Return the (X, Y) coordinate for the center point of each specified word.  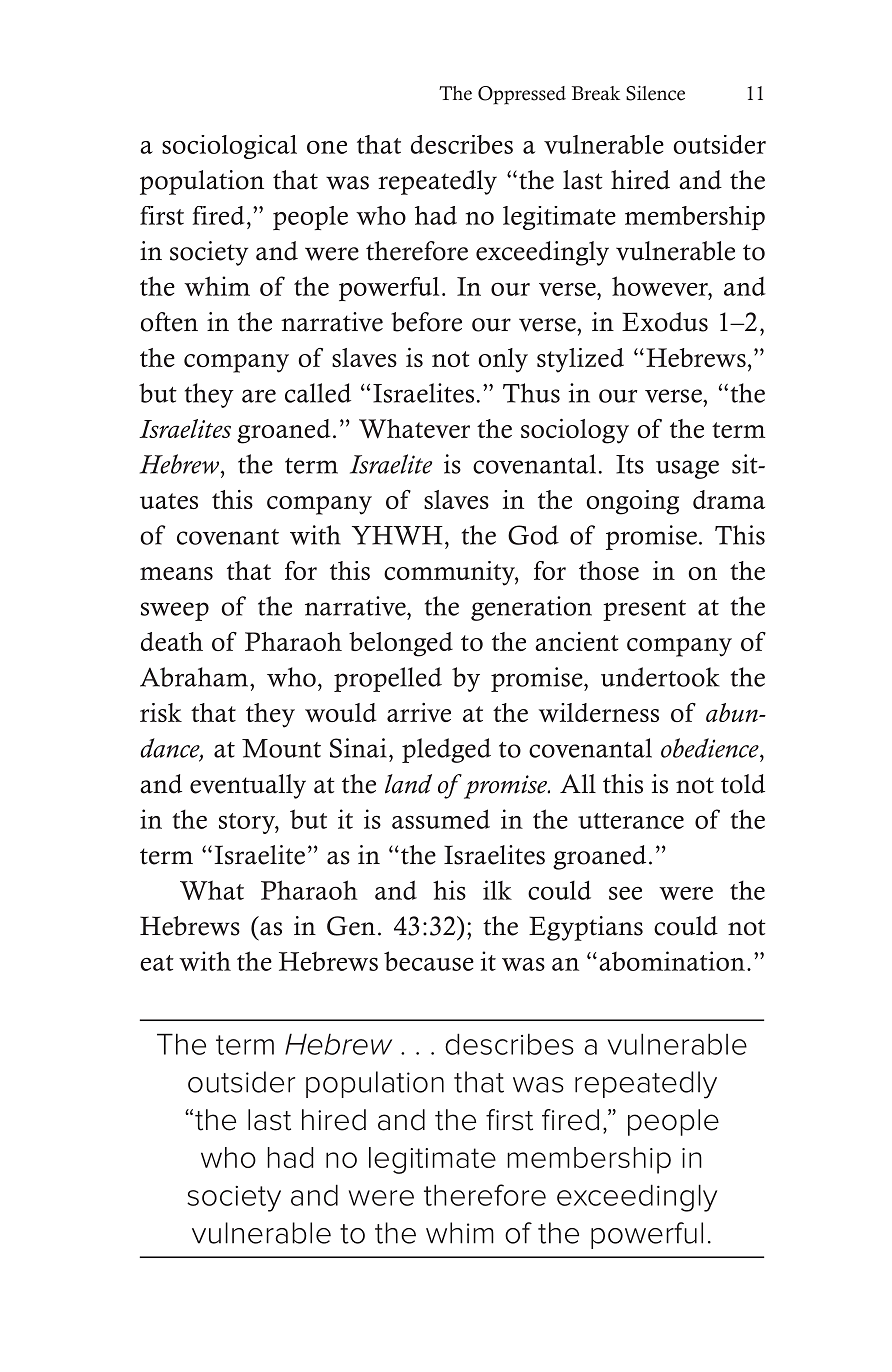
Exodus (665, 322)
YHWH (397, 535)
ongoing (632, 502)
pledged (446, 750)
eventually (248, 786)
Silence (655, 93)
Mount (281, 748)
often (169, 322)
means (176, 573)
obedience (711, 748)
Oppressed (522, 95)
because (429, 961)
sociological (229, 147)
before (426, 322)
